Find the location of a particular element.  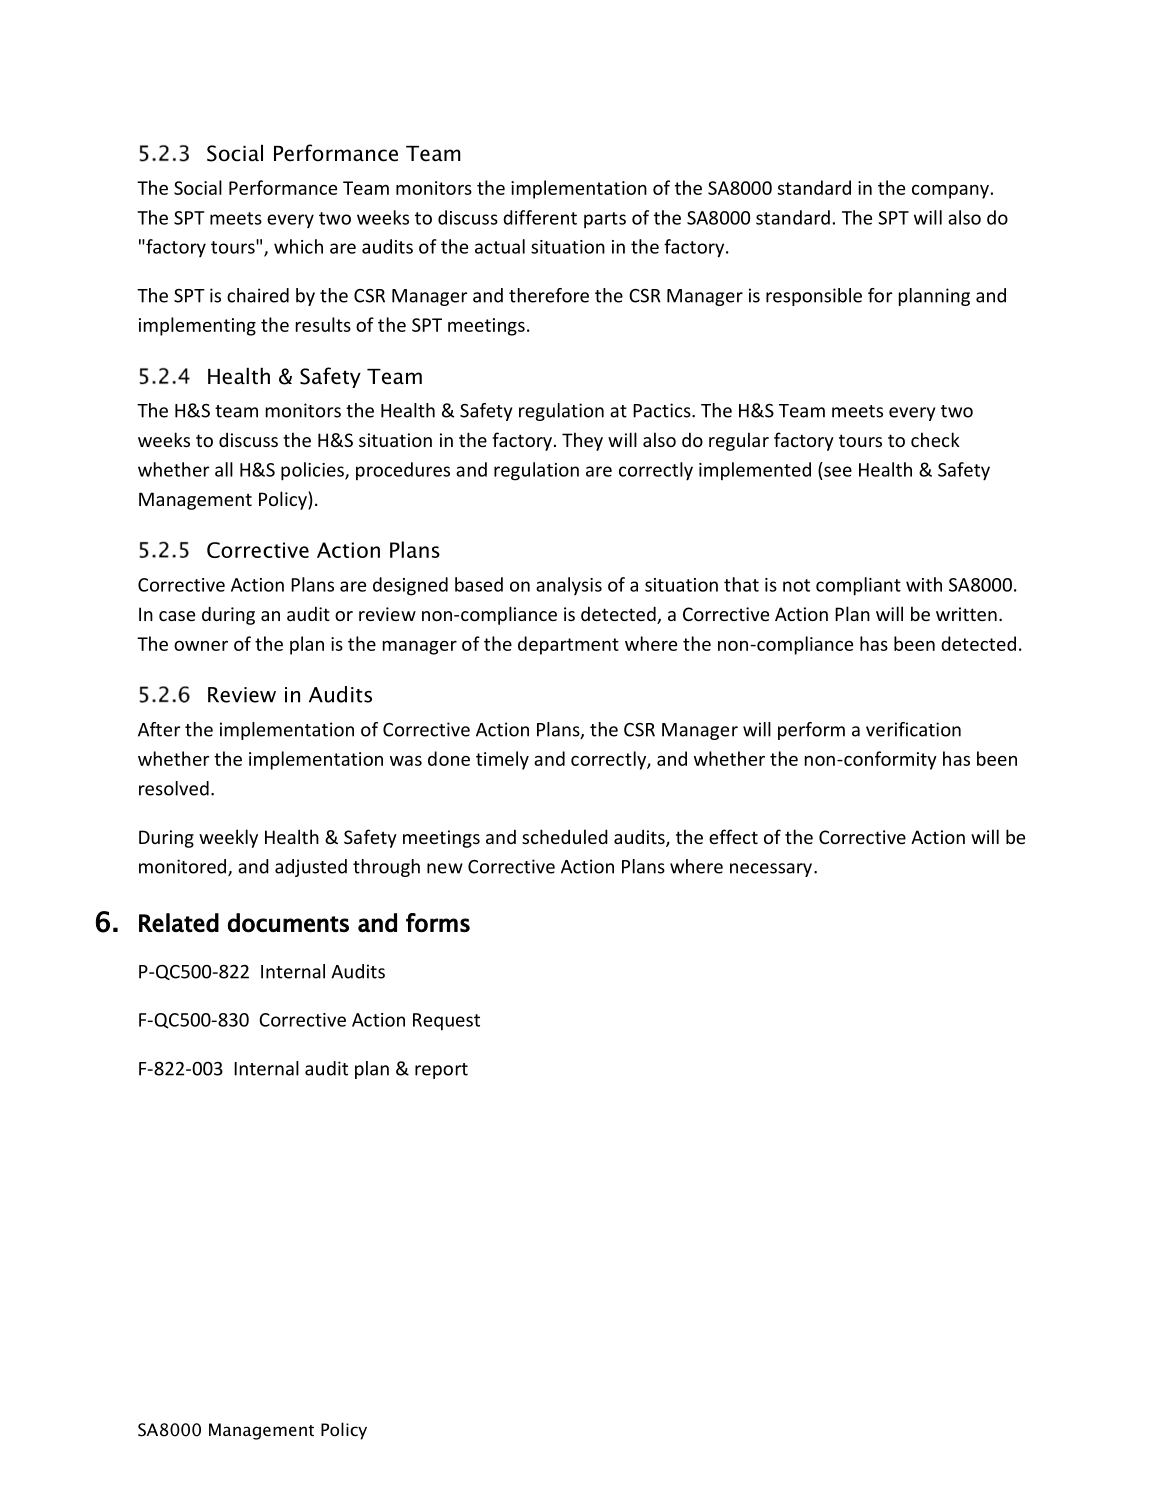

check is located at coordinates (935, 439).
